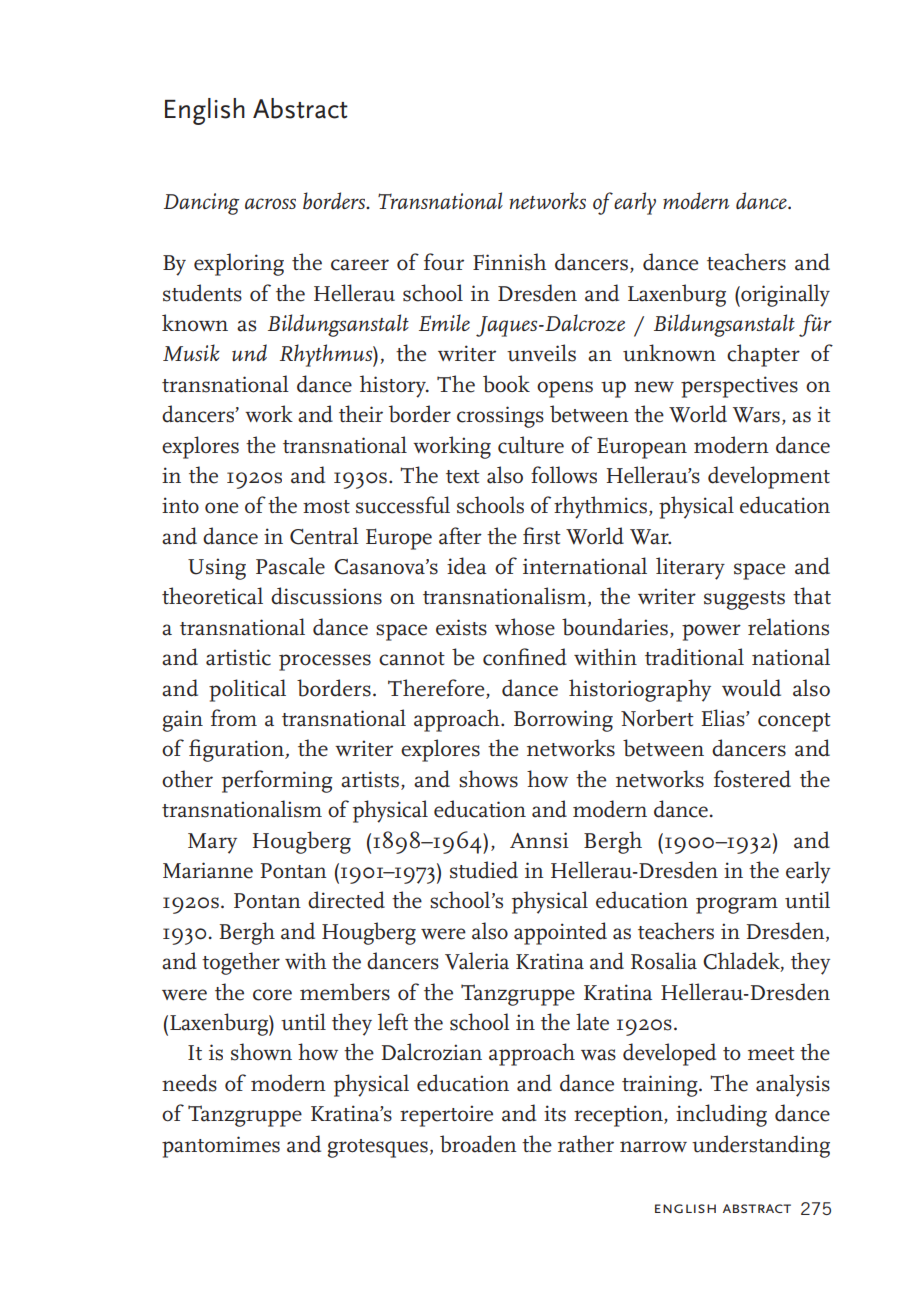  I want to click on Marianne, so click(208, 870).
